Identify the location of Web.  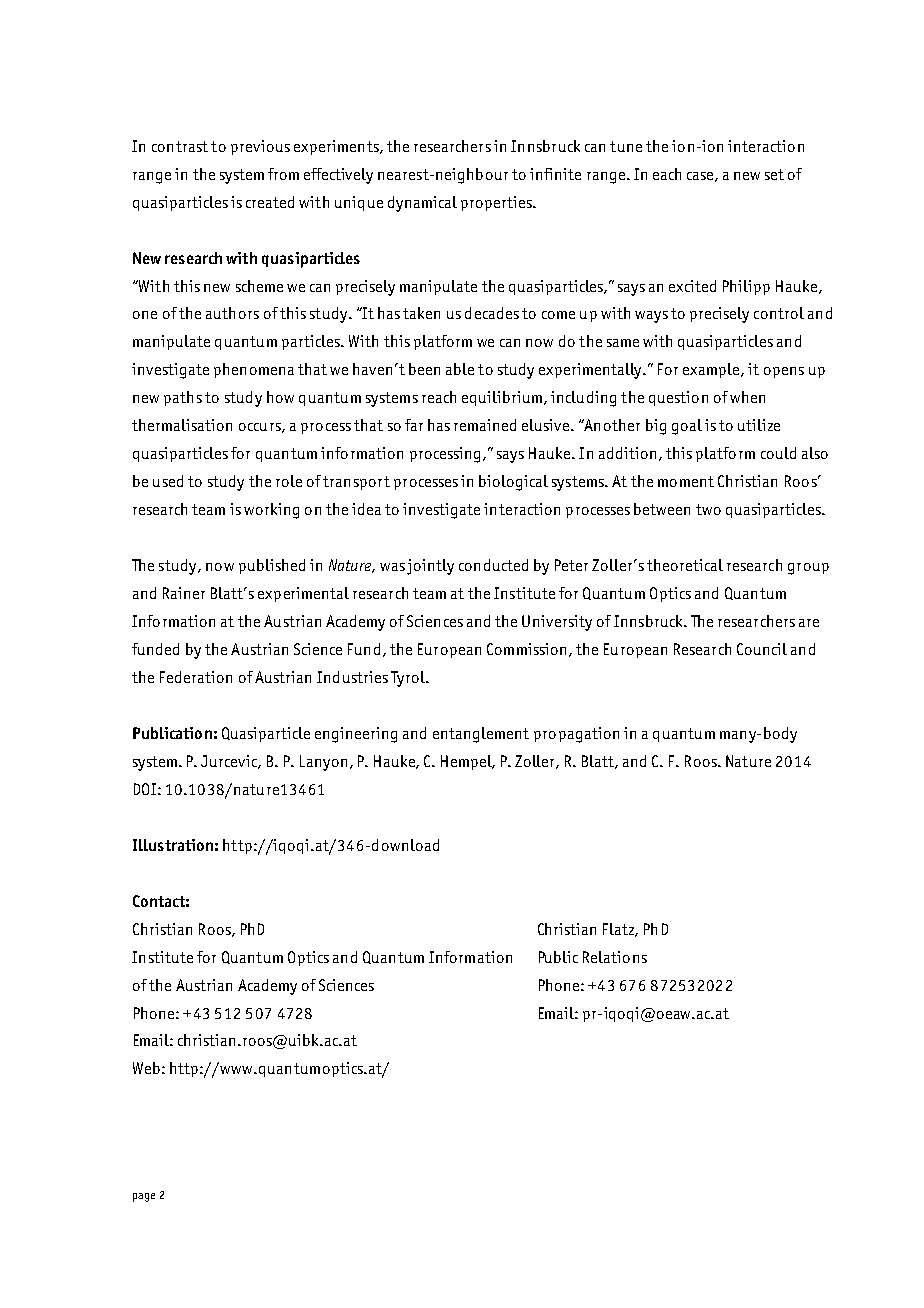
(146, 1068).
